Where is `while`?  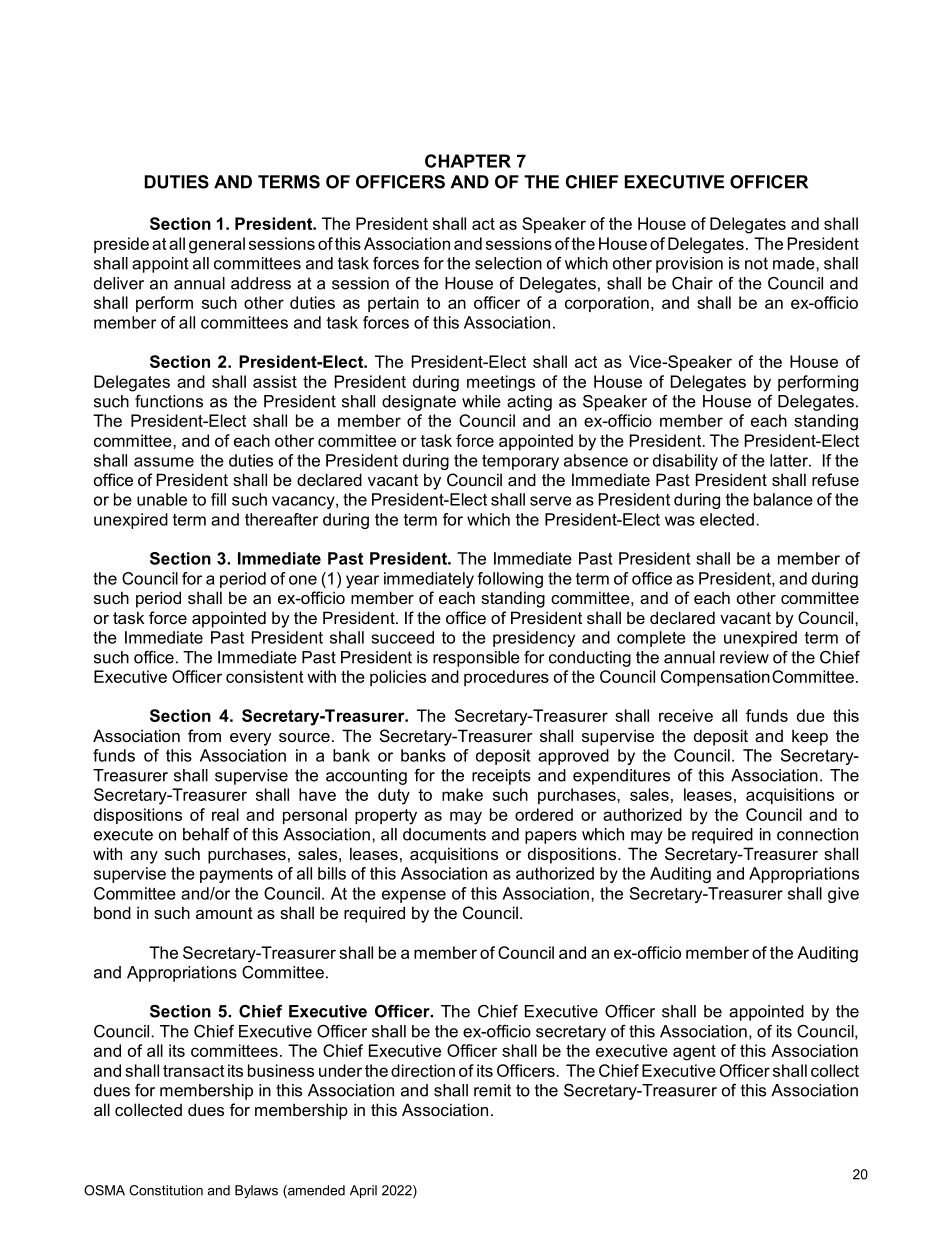
while is located at coordinates (481, 401).
